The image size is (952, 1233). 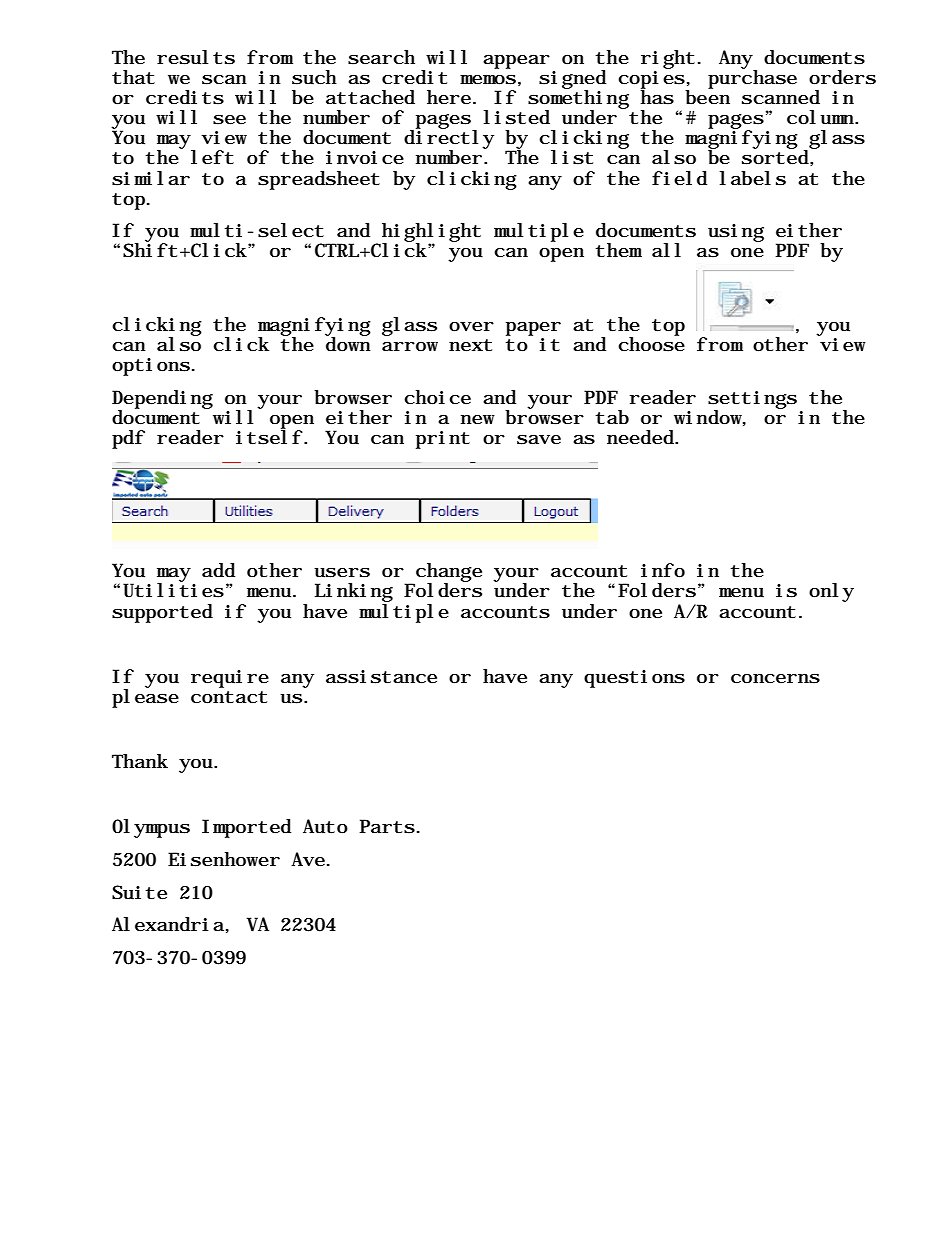 I want to click on appear, so click(x=516, y=62).
